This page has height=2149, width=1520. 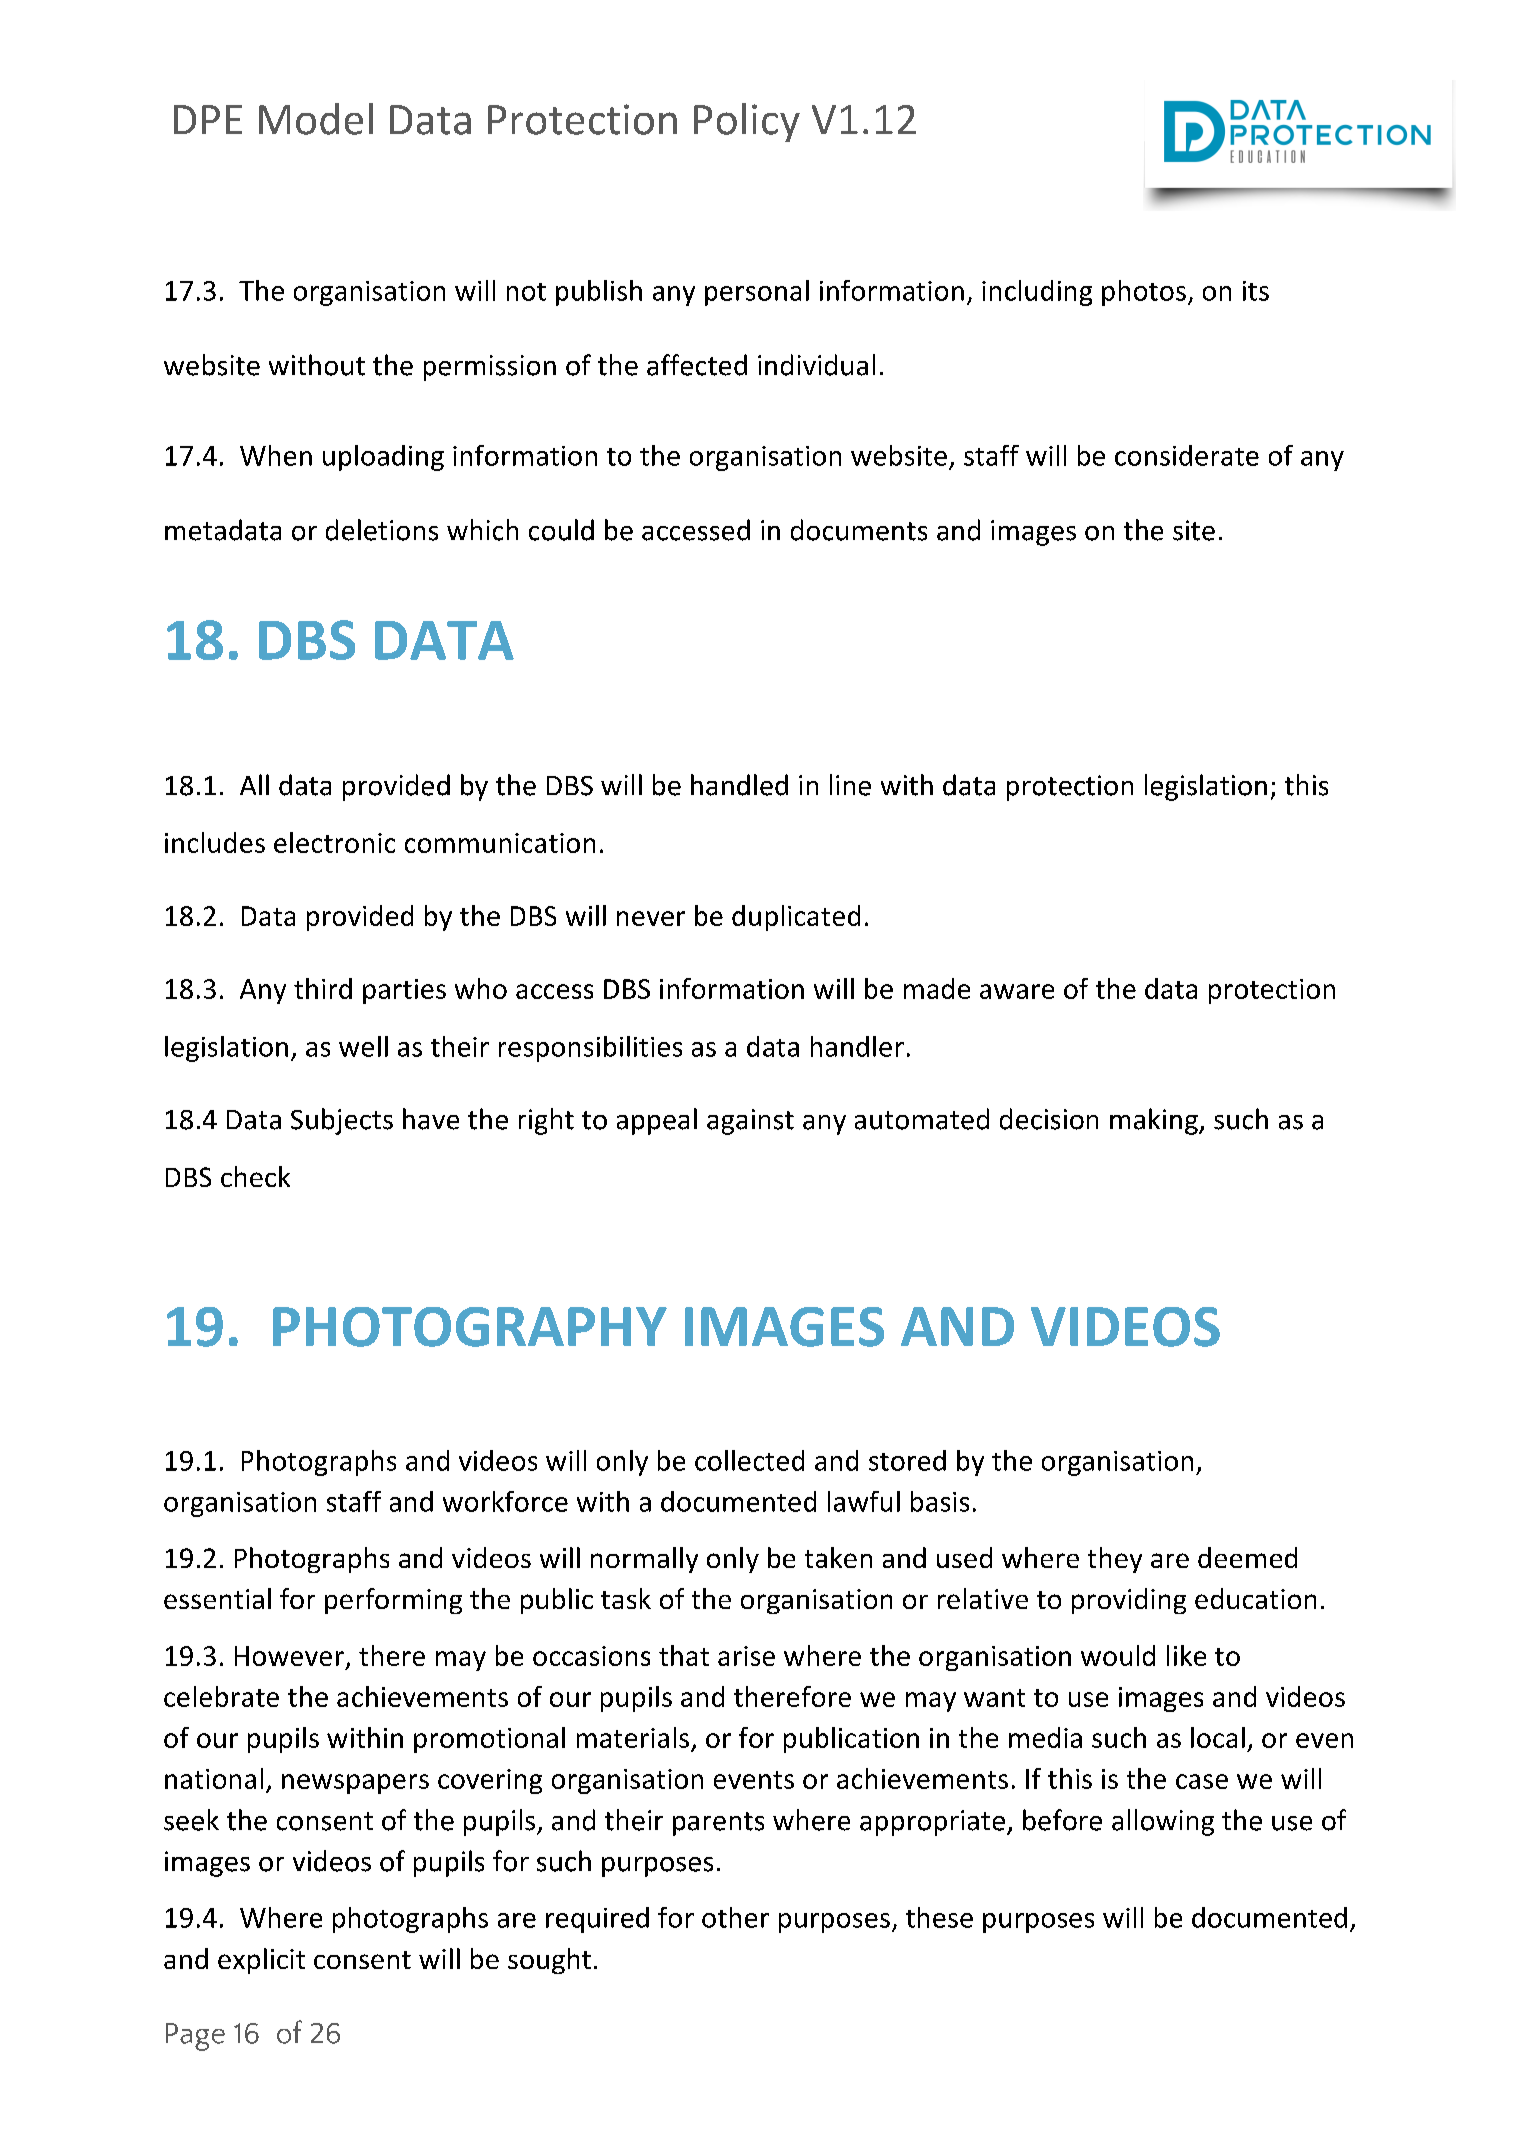 I want to click on making, so click(x=1155, y=1121).
